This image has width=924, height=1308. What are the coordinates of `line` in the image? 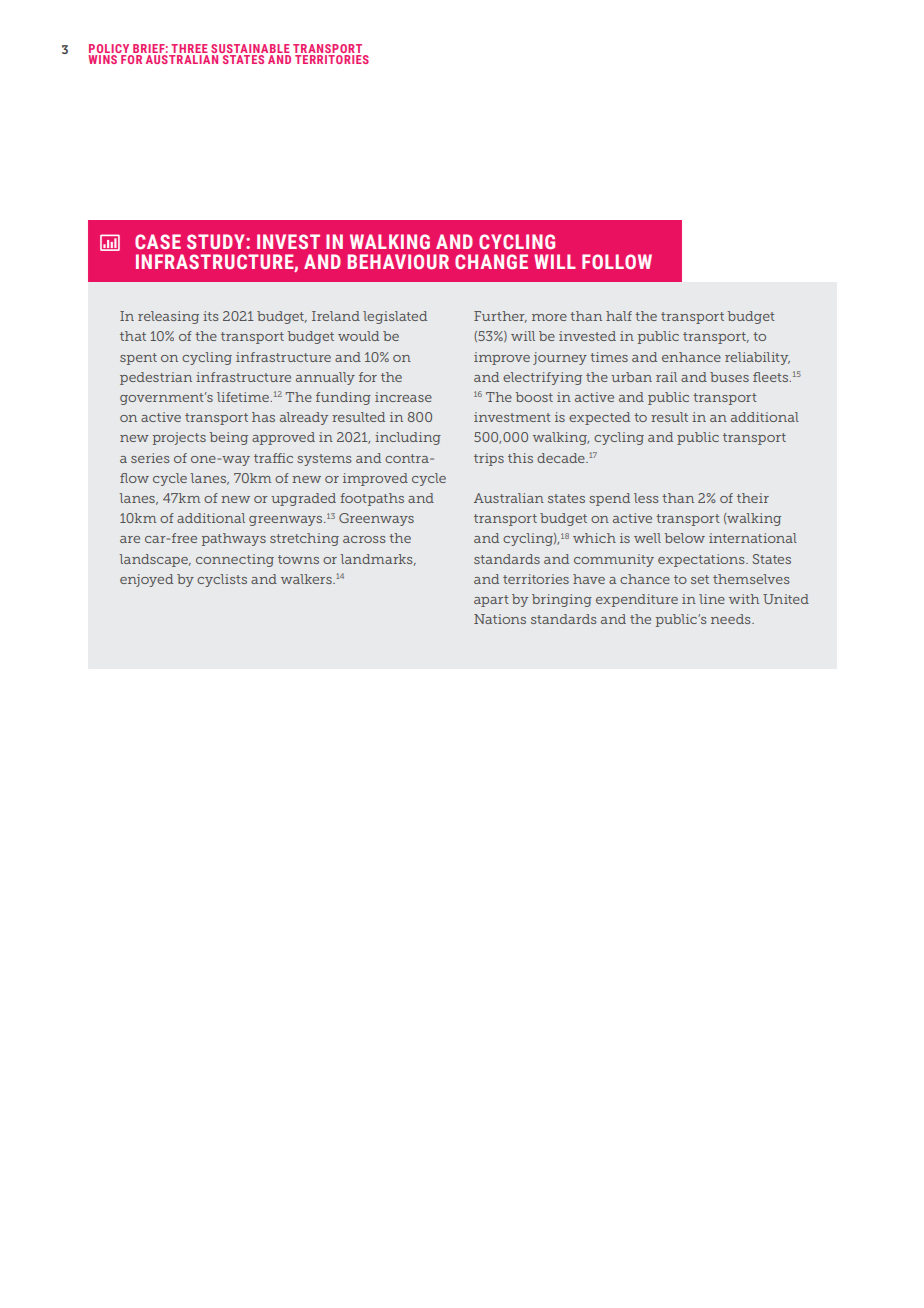 It's located at (712, 599).
